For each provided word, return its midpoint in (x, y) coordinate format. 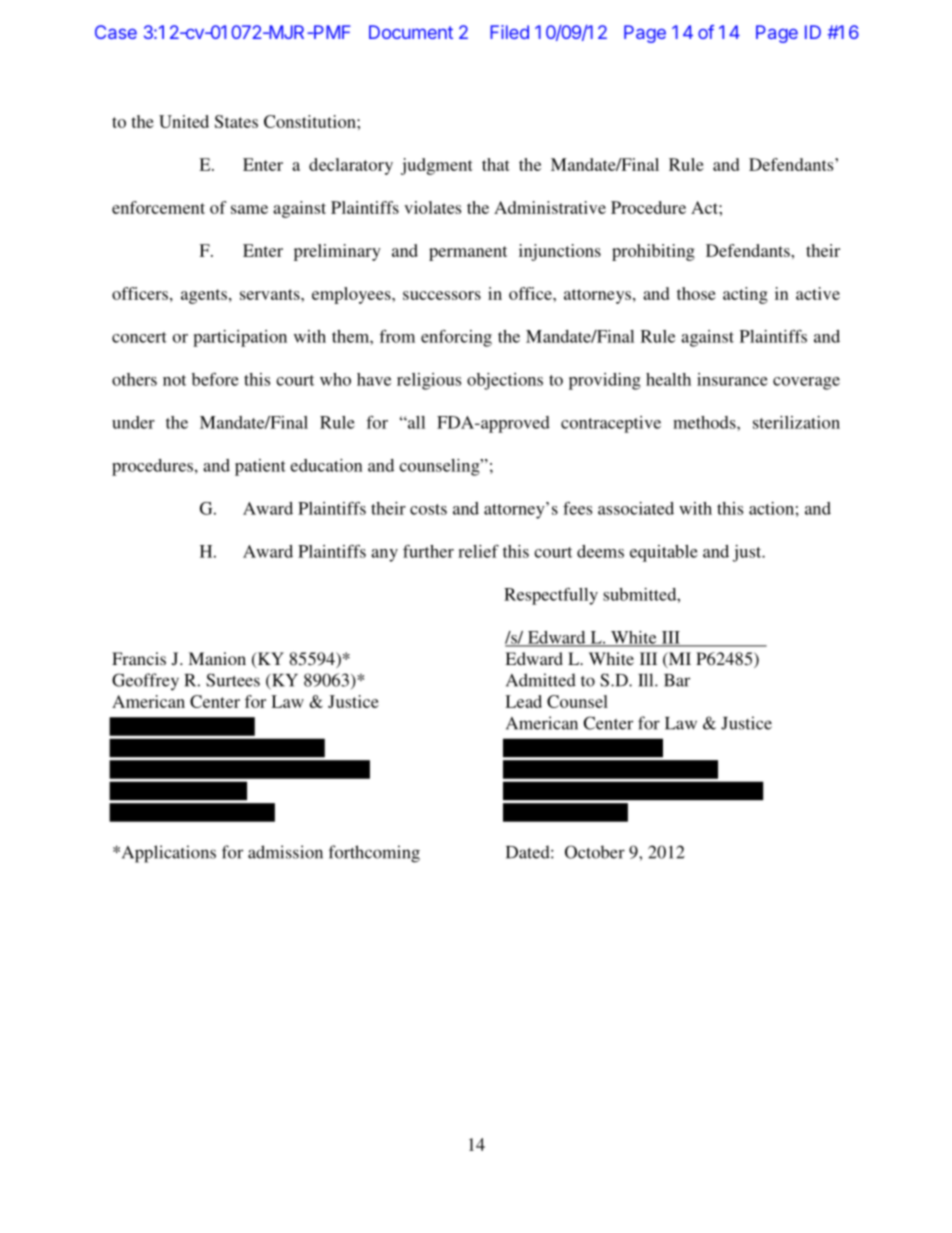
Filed (509, 32)
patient (260, 467)
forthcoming (374, 854)
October (595, 852)
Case (116, 32)
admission (285, 852)
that (496, 164)
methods (705, 422)
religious (429, 381)
